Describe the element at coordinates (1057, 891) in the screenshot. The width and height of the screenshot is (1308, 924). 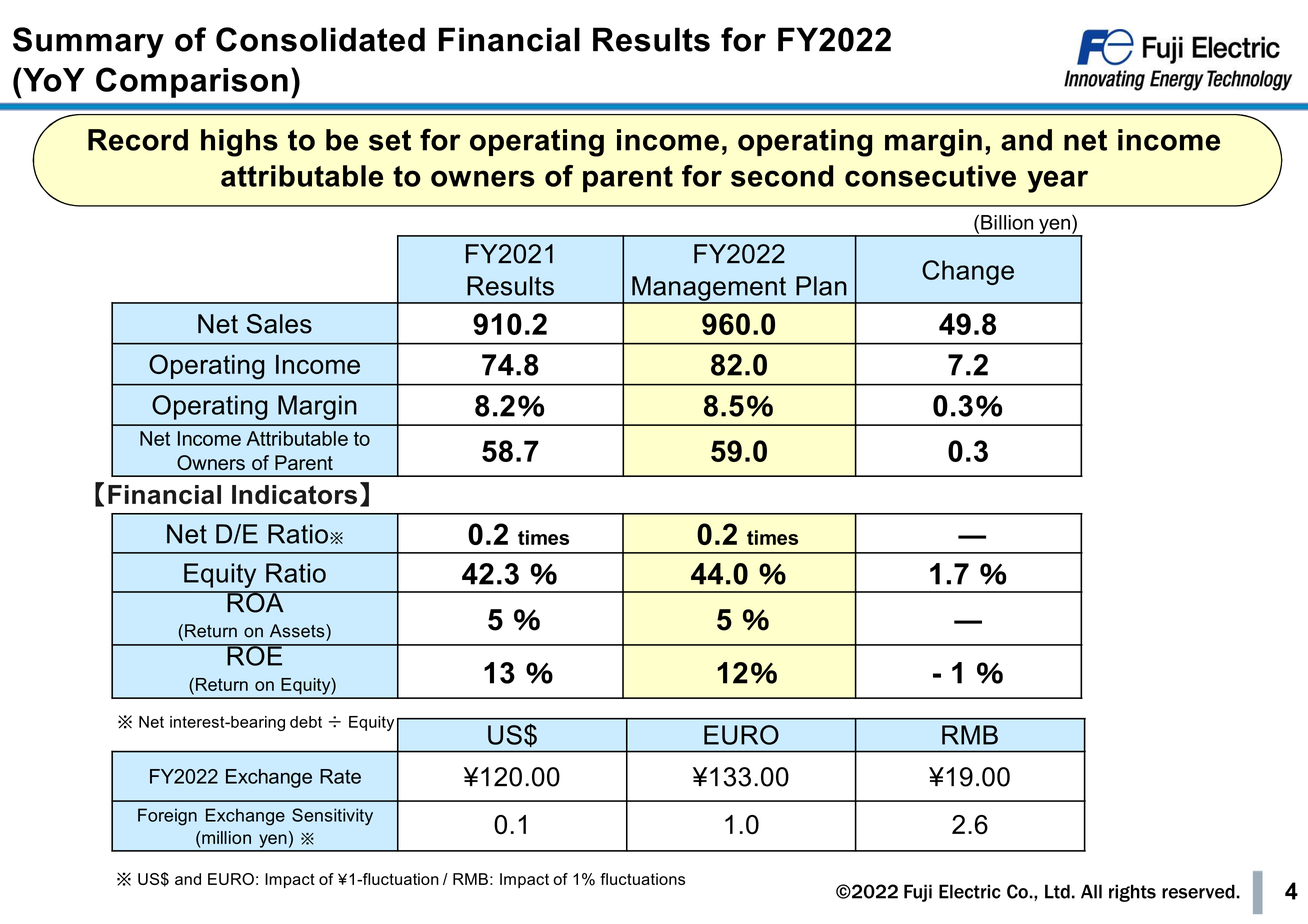
I see `Ltd` at that location.
